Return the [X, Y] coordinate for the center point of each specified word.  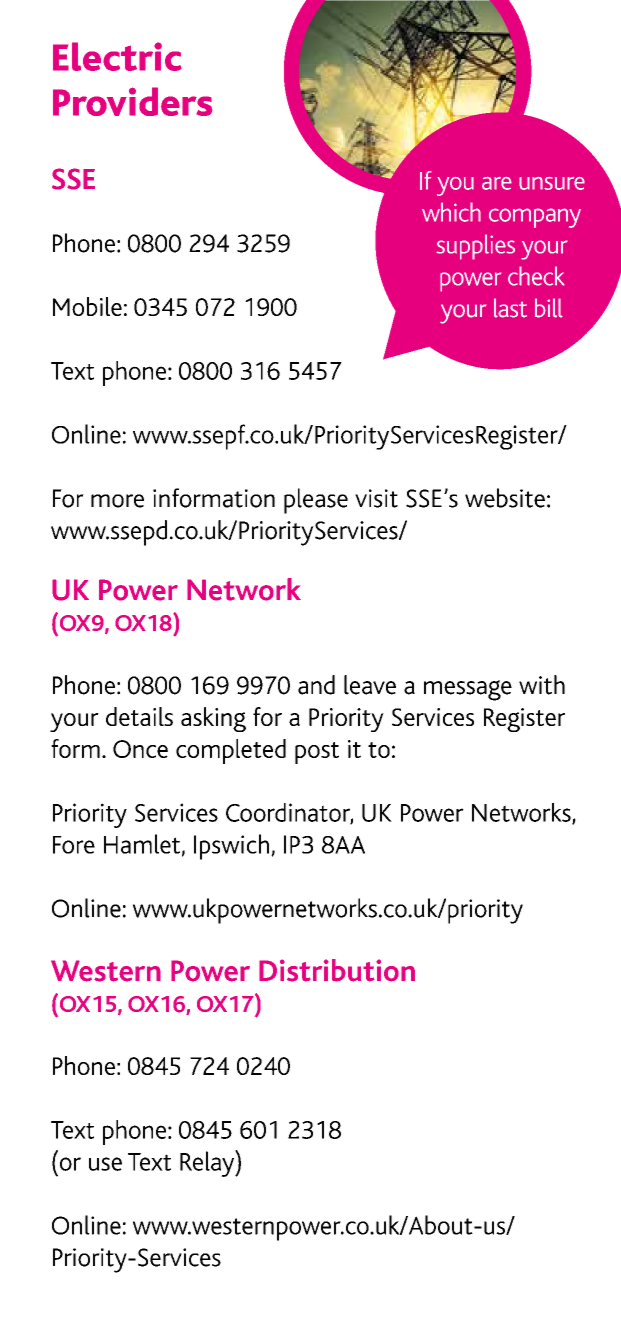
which [451, 212]
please [316, 501]
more [117, 501]
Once [140, 749]
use [105, 1164]
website [505, 498]
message [468, 690]
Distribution [337, 970]
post [317, 753]
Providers [132, 101]
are [497, 183]
